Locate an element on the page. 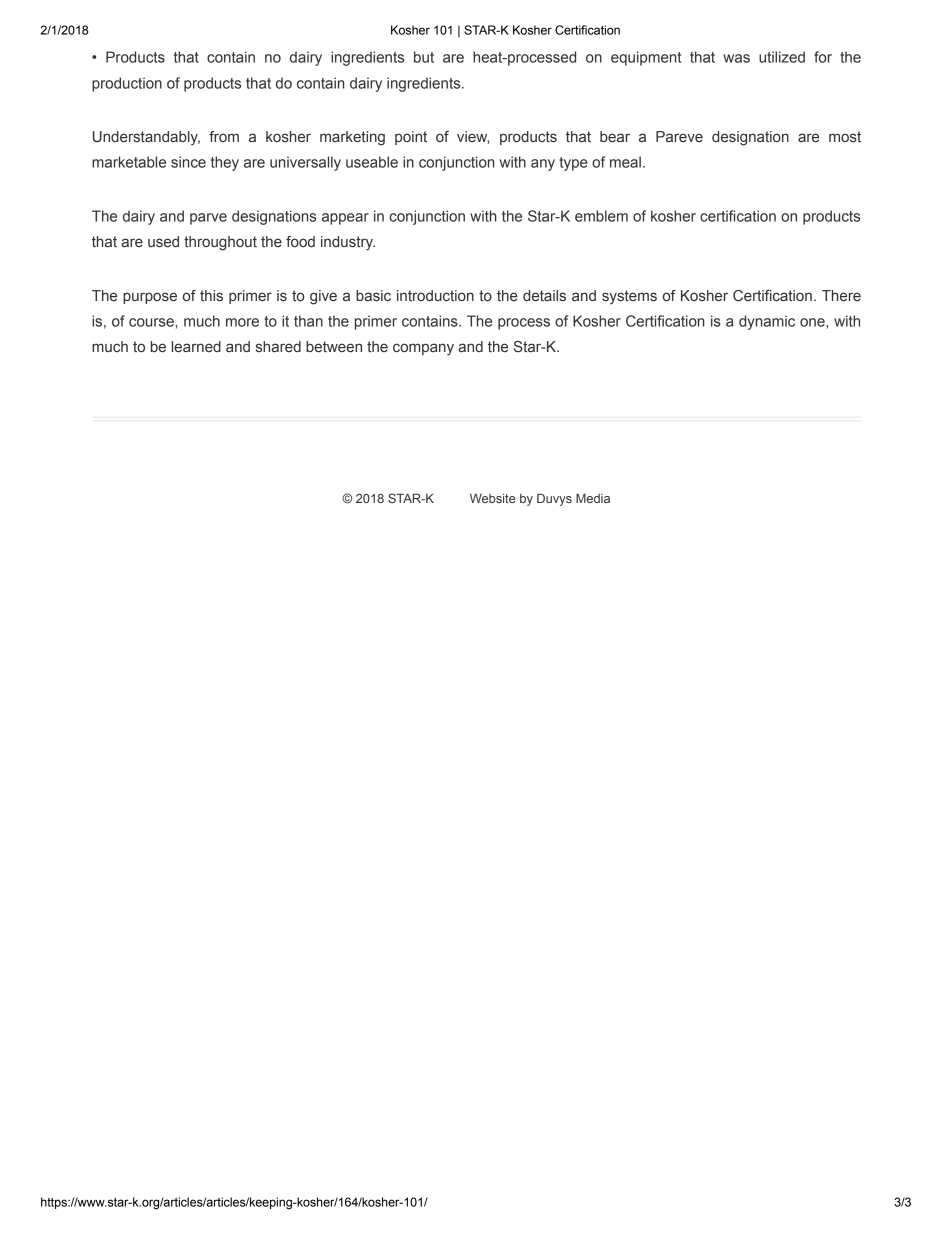  they is located at coordinates (225, 163).
